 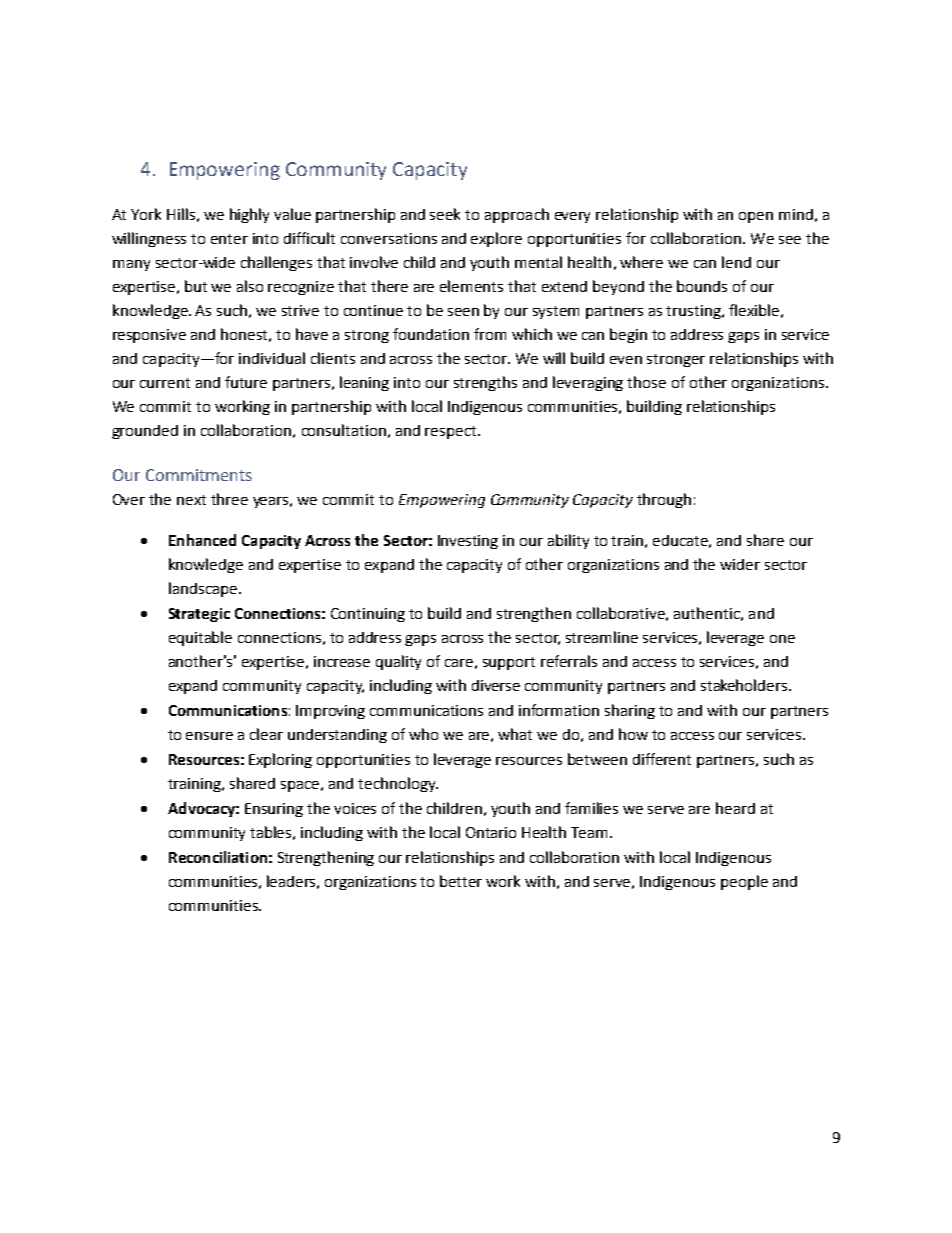 I want to click on enter, so click(x=229, y=239).
